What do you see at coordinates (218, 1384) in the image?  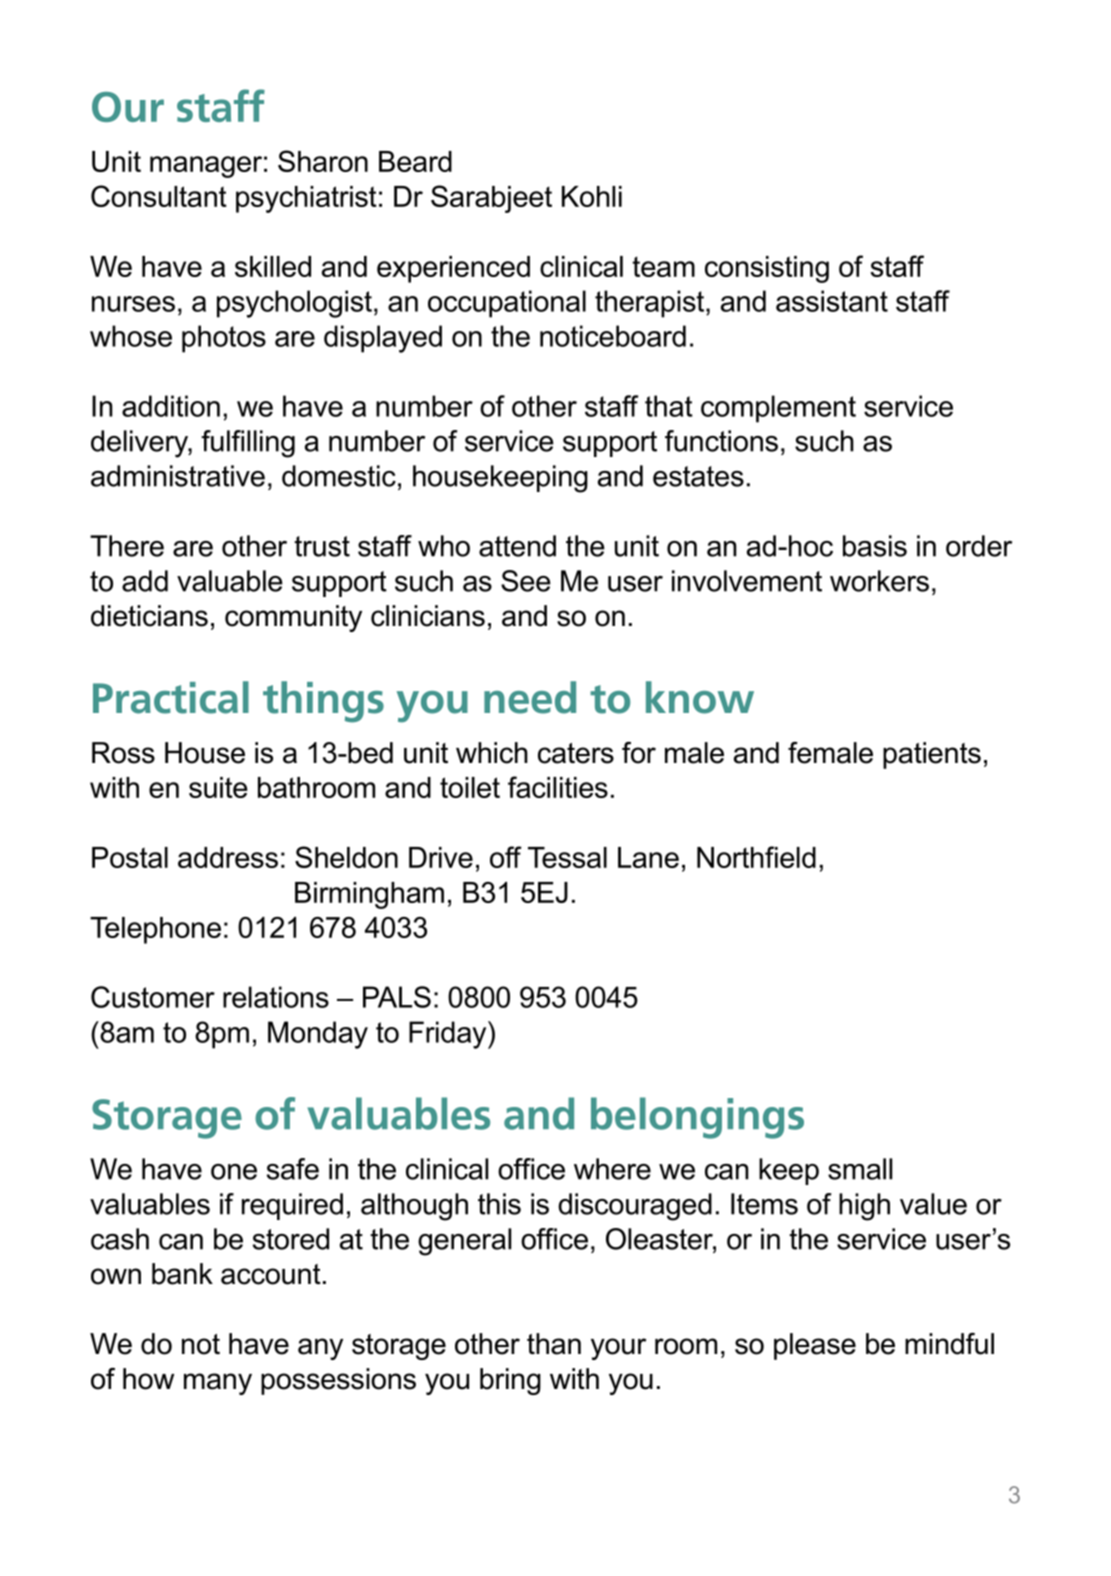 I see `many` at bounding box center [218, 1384].
